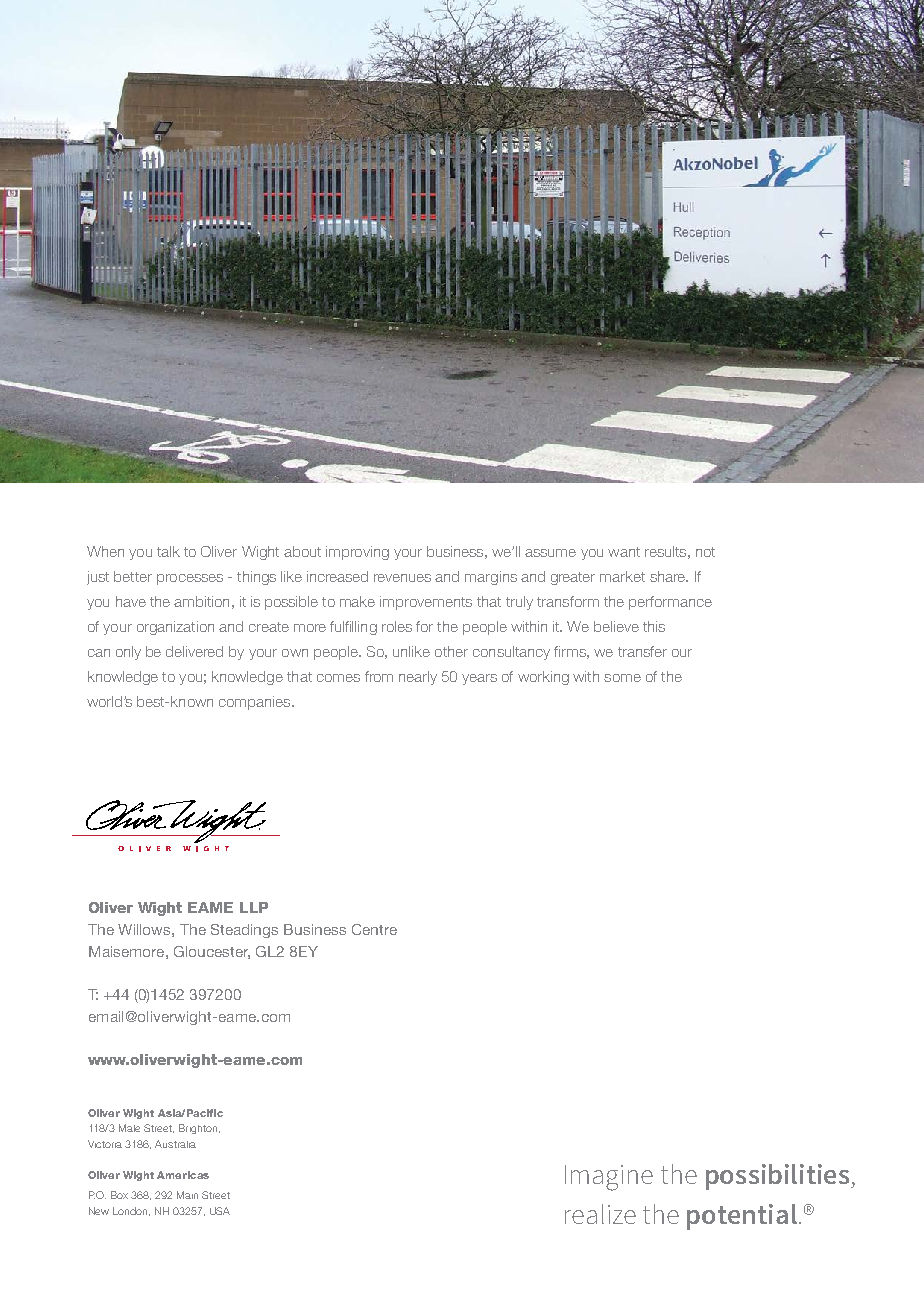 Image resolution: width=924 pixels, height=1308 pixels. I want to click on realize, so click(600, 1214).
